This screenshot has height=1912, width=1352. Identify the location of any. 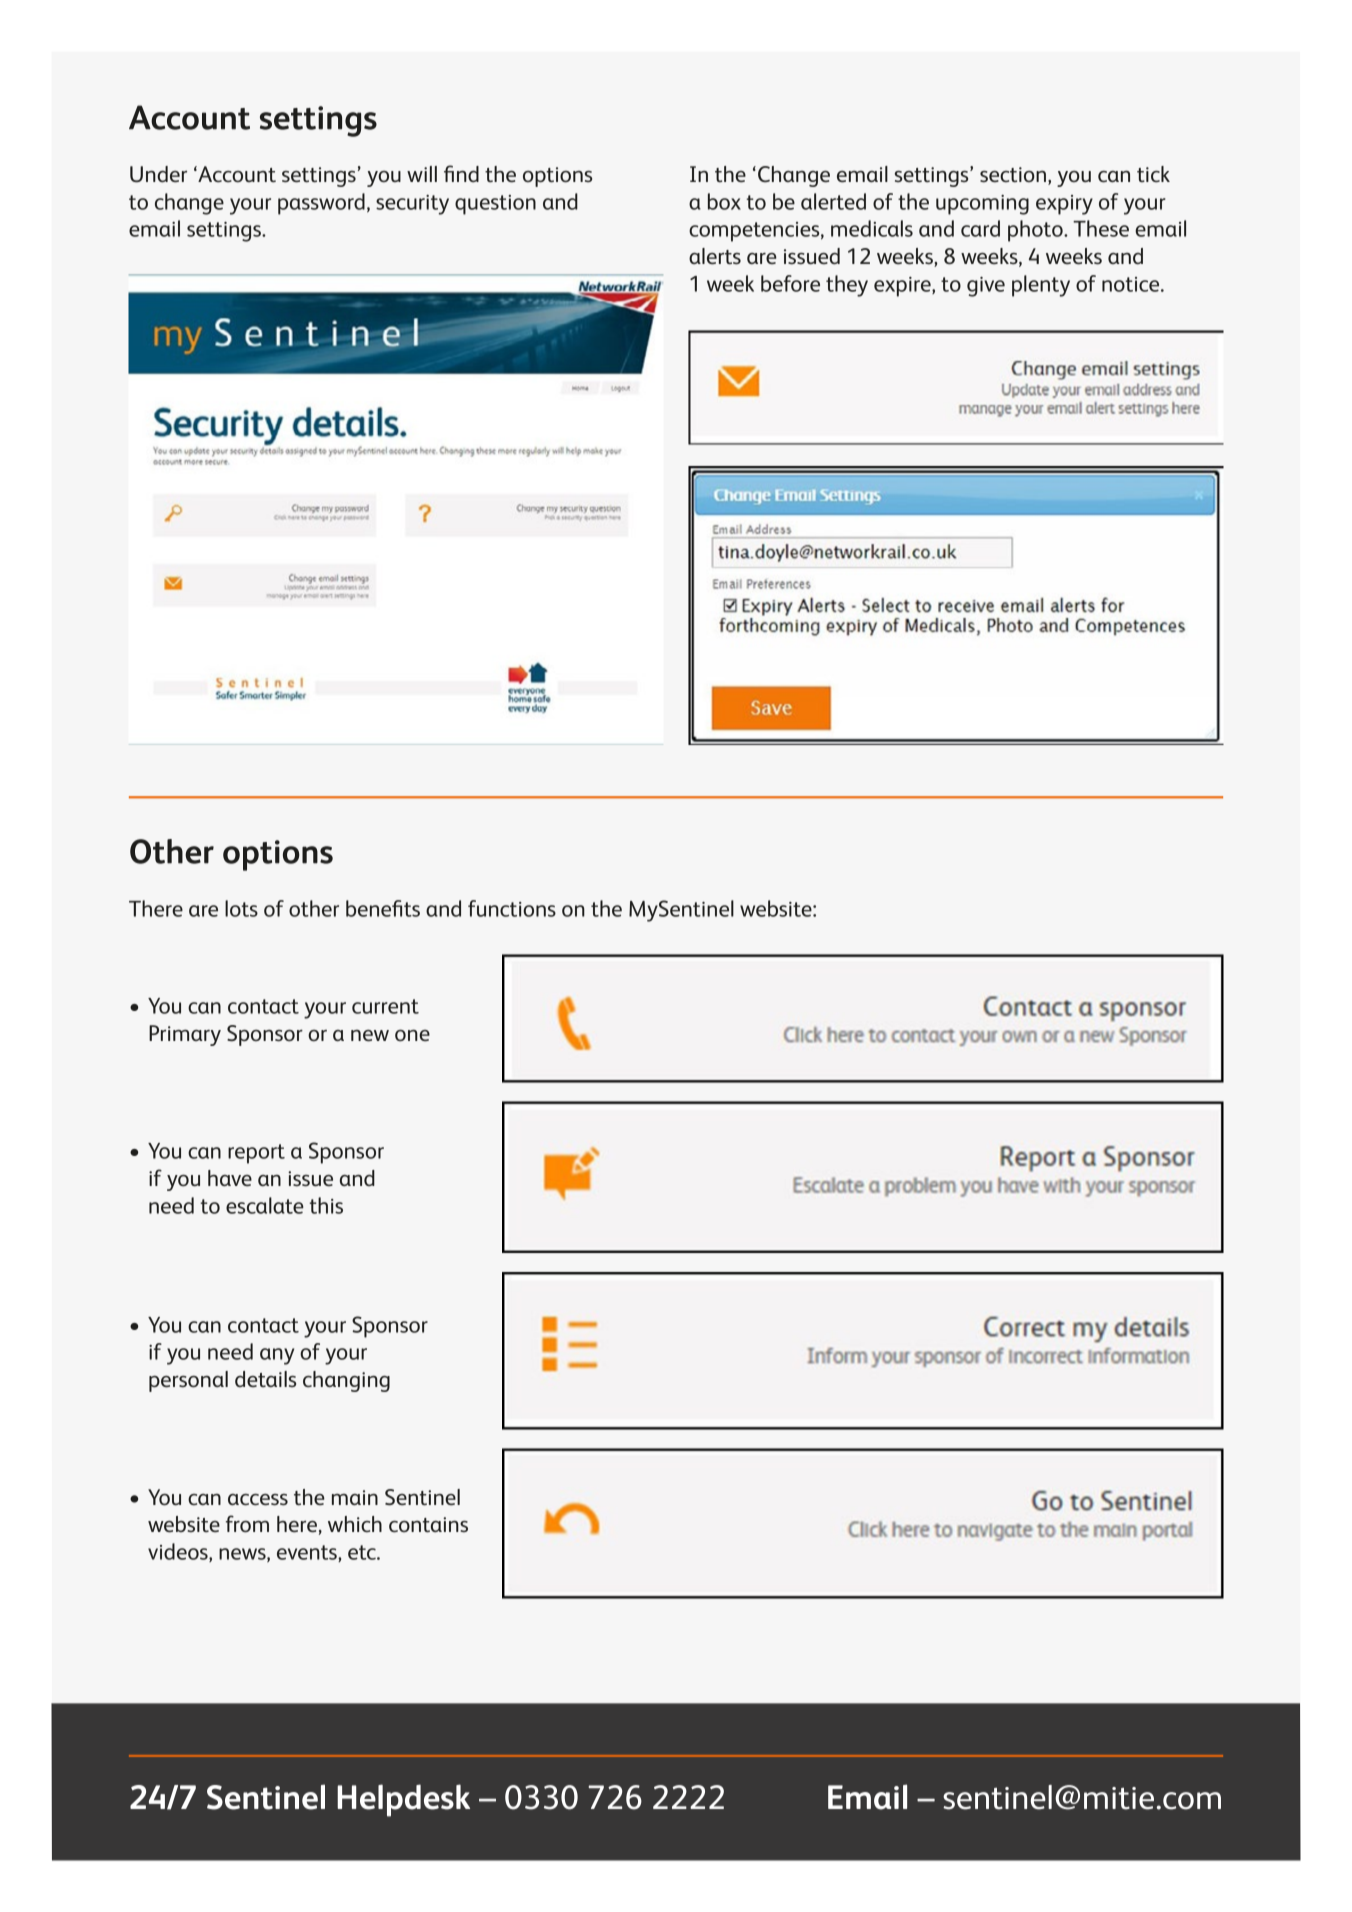
(277, 1356).
